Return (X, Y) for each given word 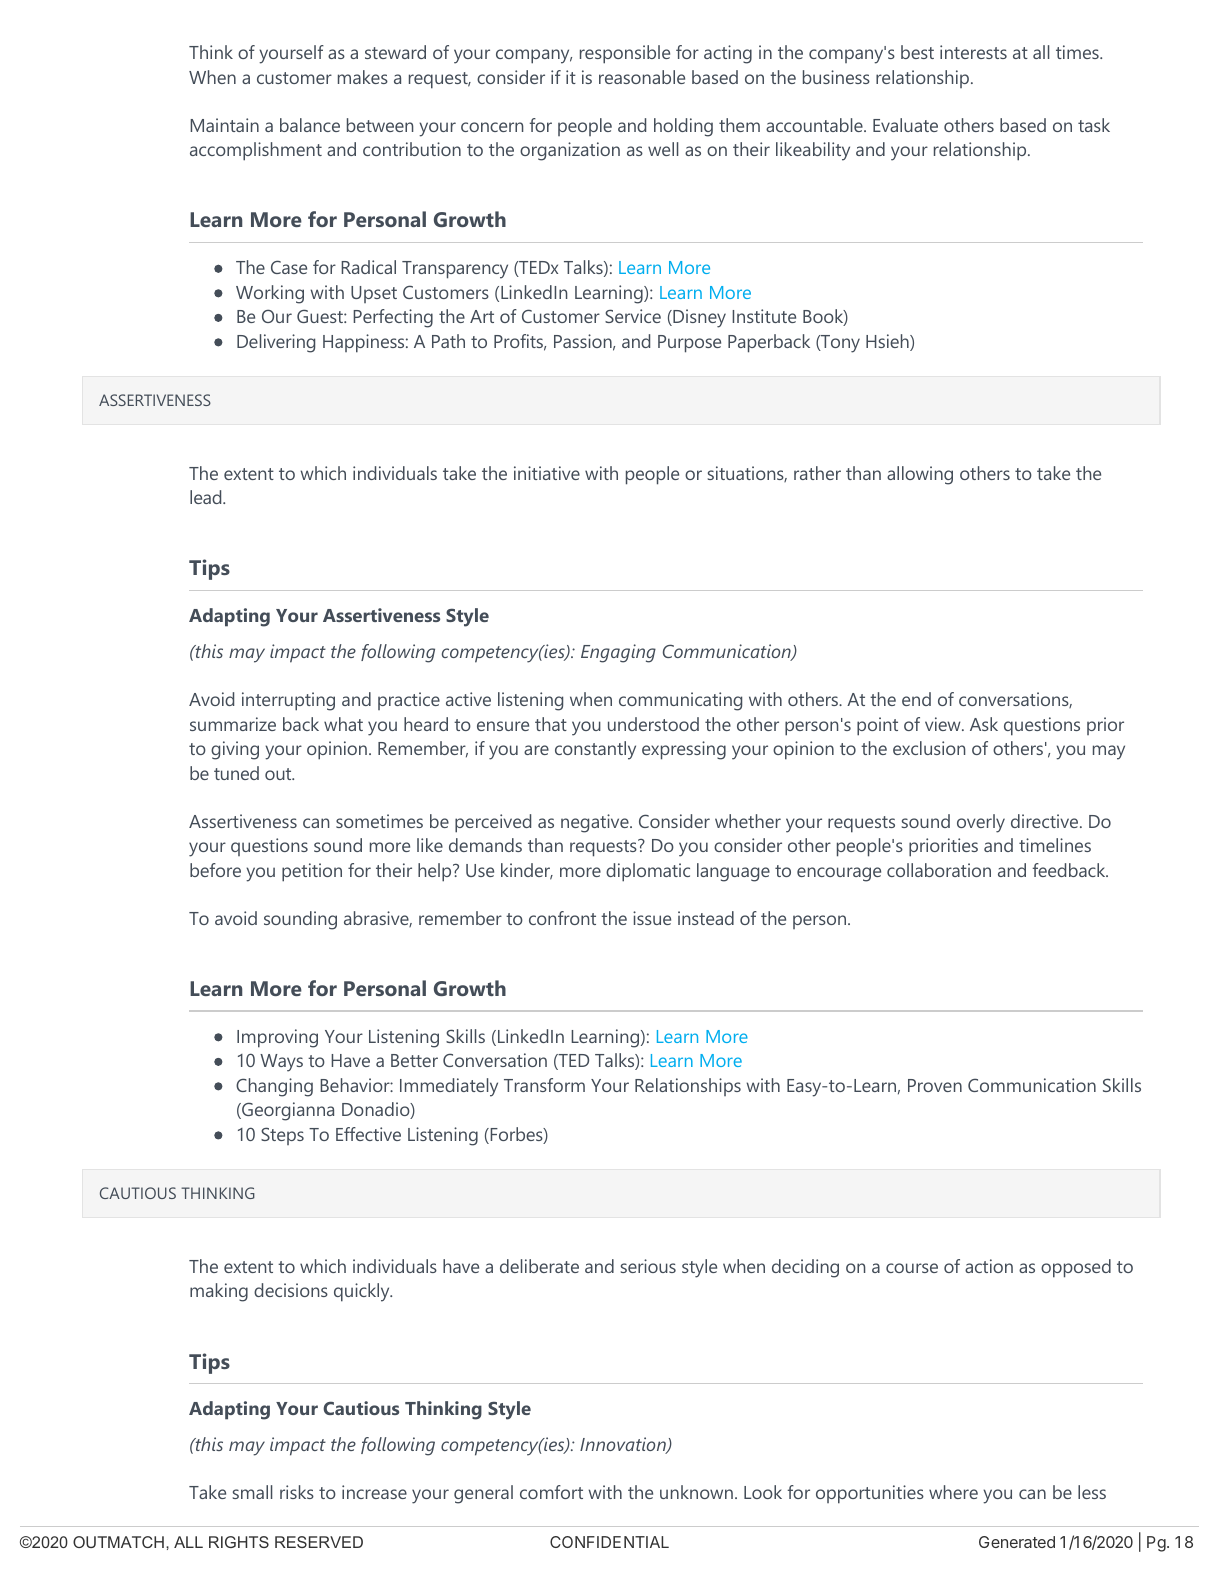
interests (973, 52)
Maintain (224, 125)
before (215, 870)
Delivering (276, 343)
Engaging (618, 653)
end (916, 699)
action (989, 1266)
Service (633, 316)
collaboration (939, 870)
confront (562, 918)
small (252, 1492)
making (219, 1292)
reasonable (642, 77)
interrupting (288, 701)
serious (648, 1266)
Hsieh (888, 342)
